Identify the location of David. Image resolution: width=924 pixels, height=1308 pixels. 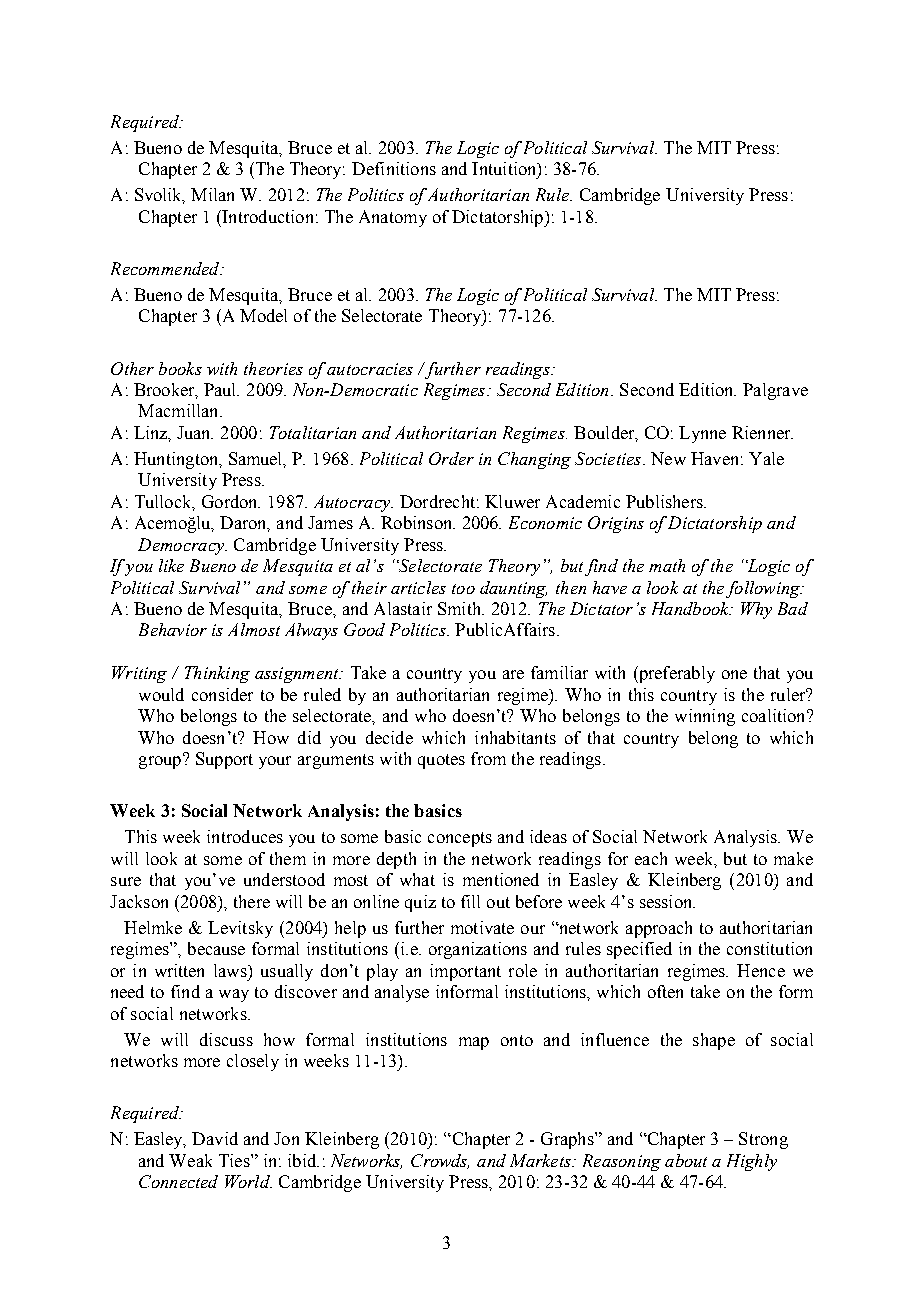
(215, 1138).
